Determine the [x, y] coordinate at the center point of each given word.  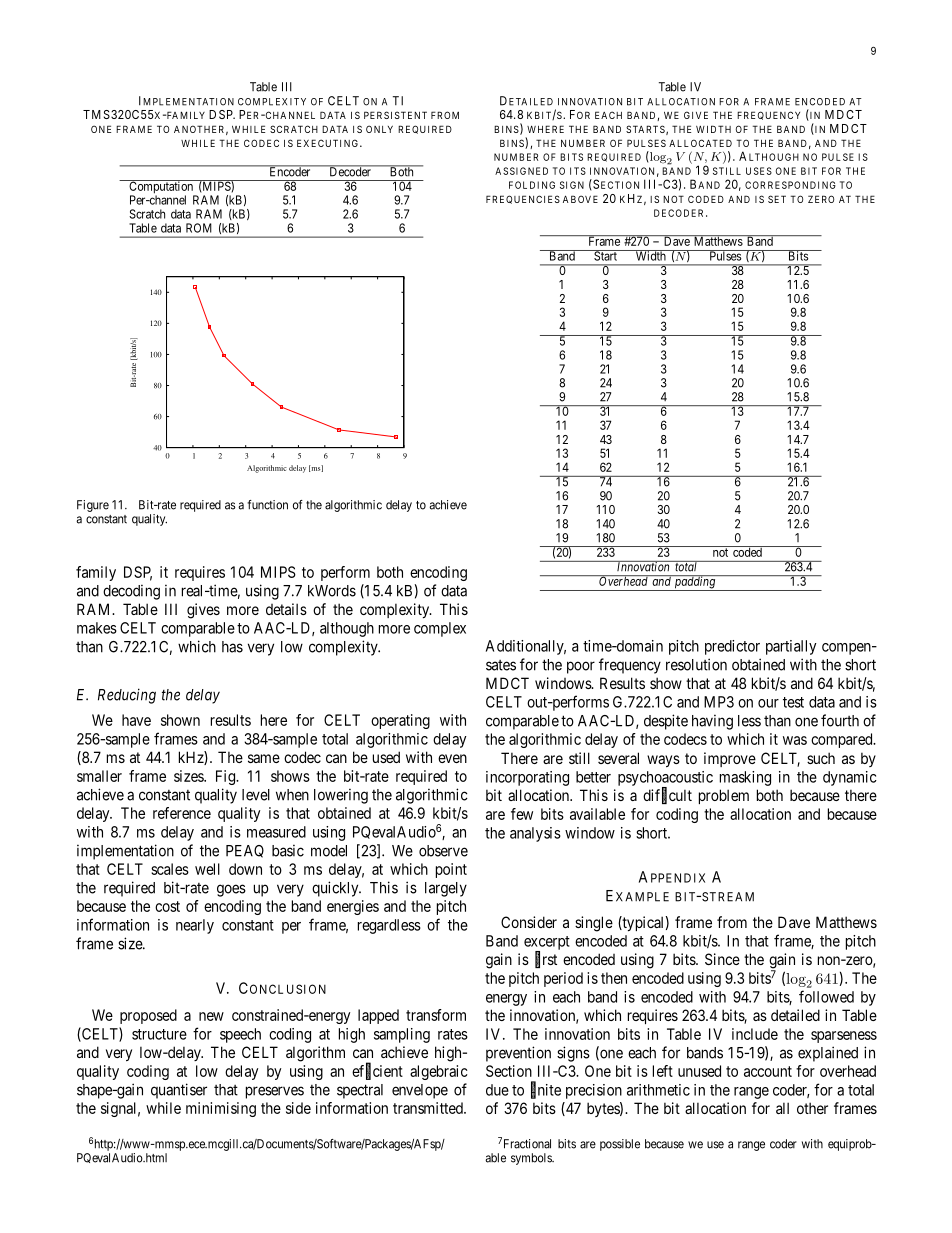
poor [581, 667]
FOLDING [532, 185]
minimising [221, 1109]
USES [759, 171]
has [232, 647]
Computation [161, 188]
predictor [732, 647]
